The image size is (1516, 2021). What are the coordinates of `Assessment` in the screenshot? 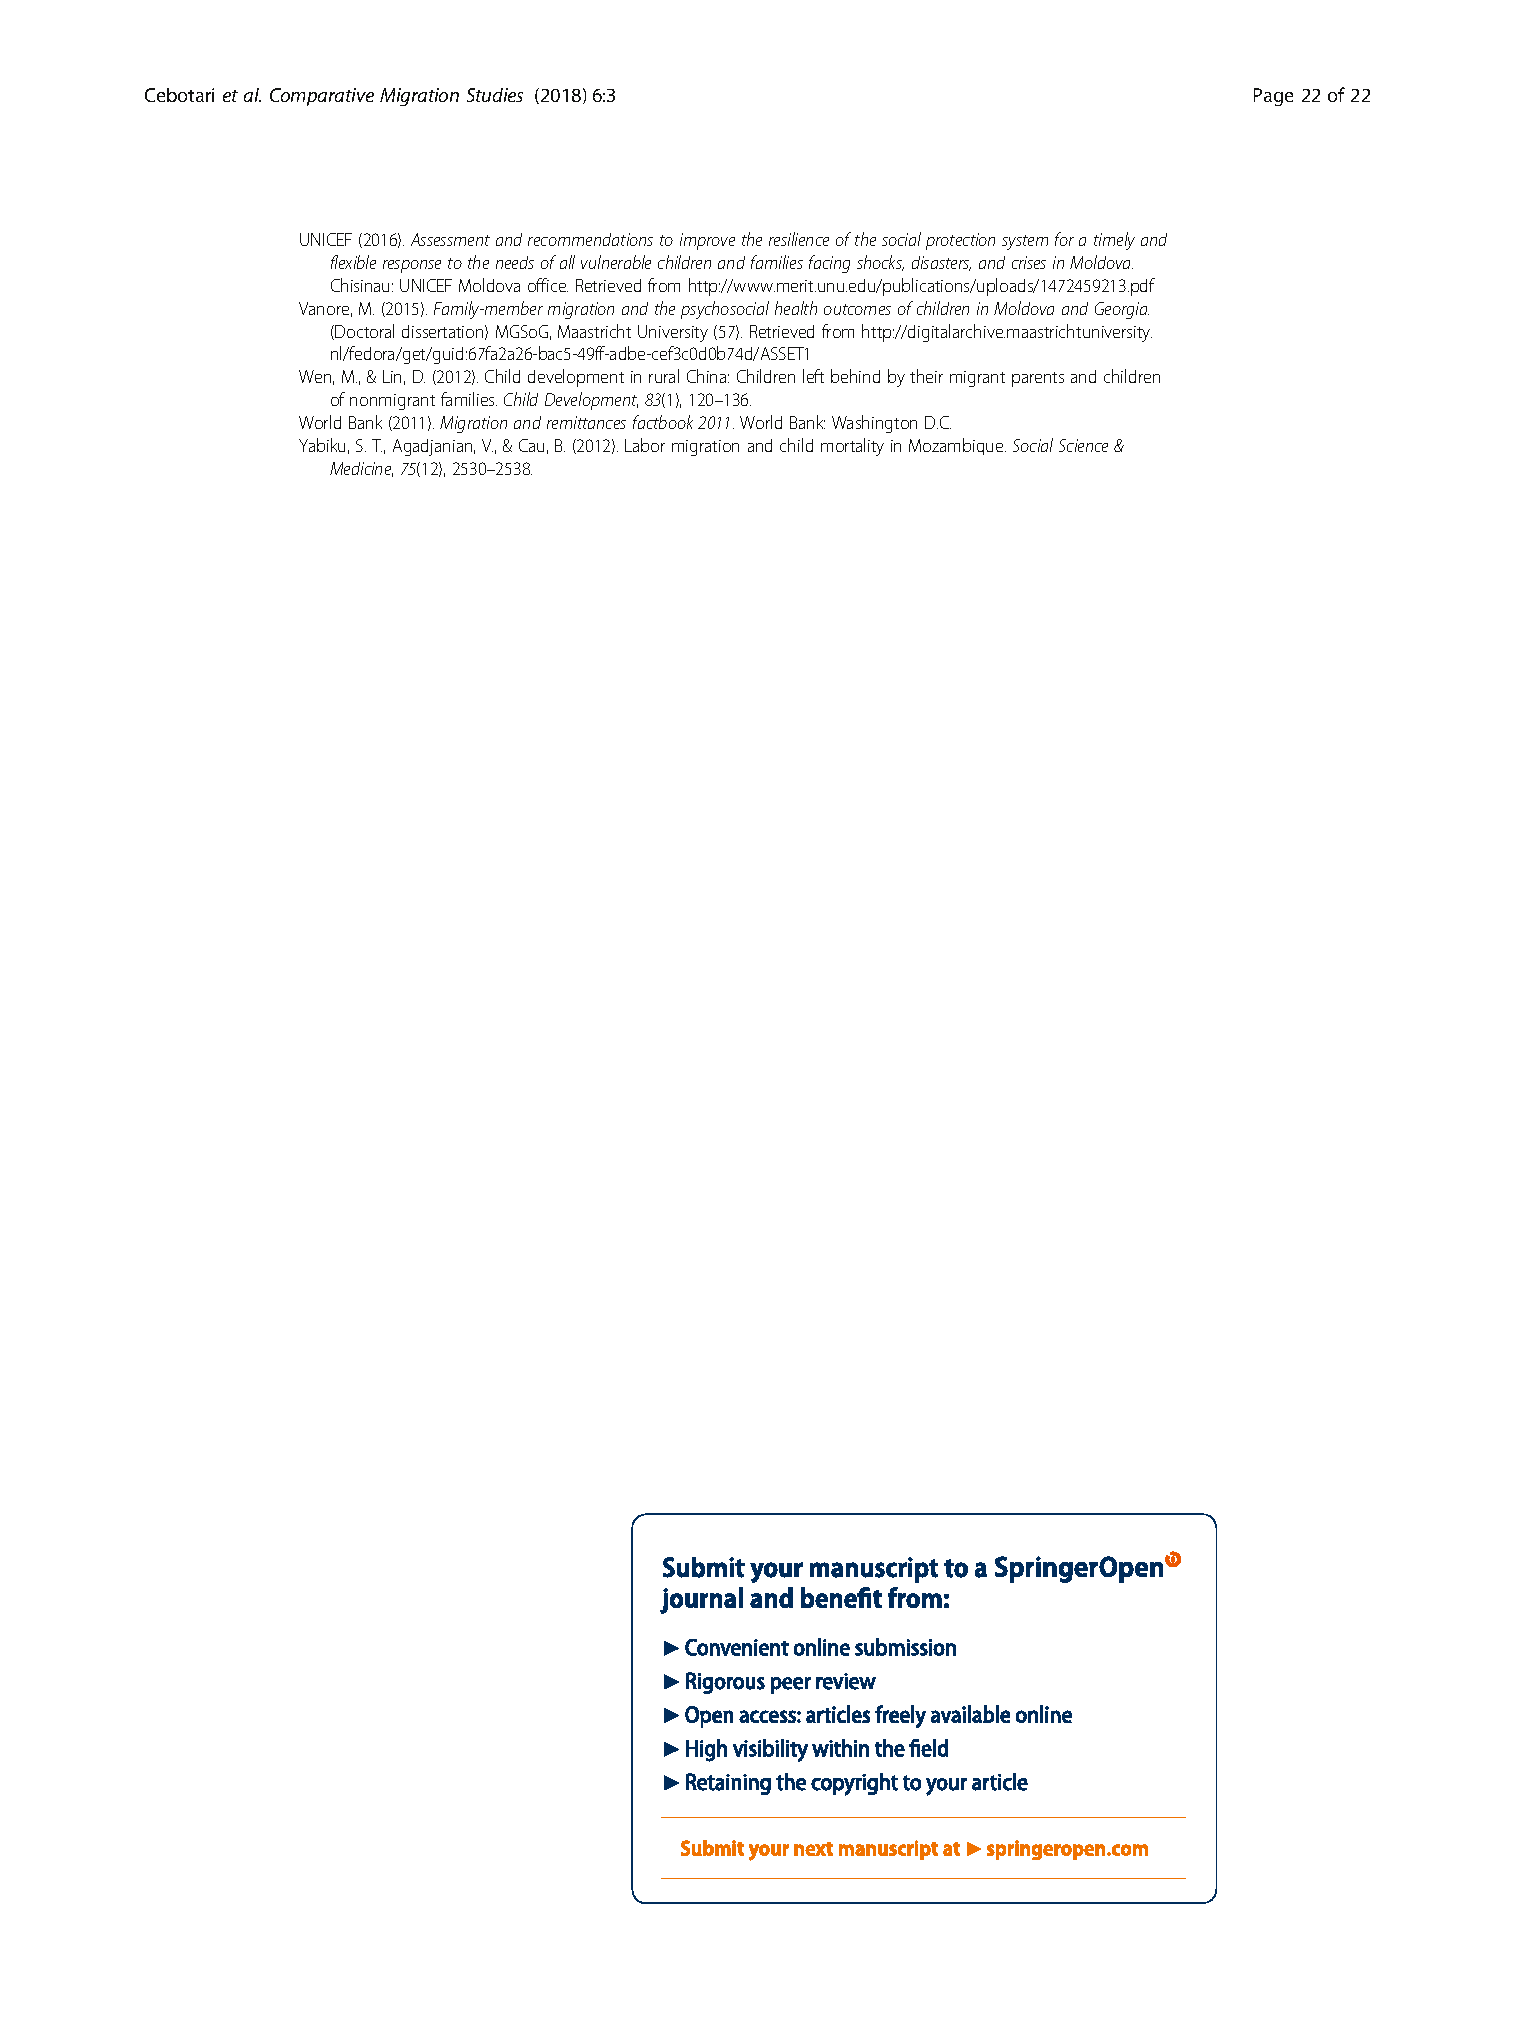 It's located at (450, 239).
